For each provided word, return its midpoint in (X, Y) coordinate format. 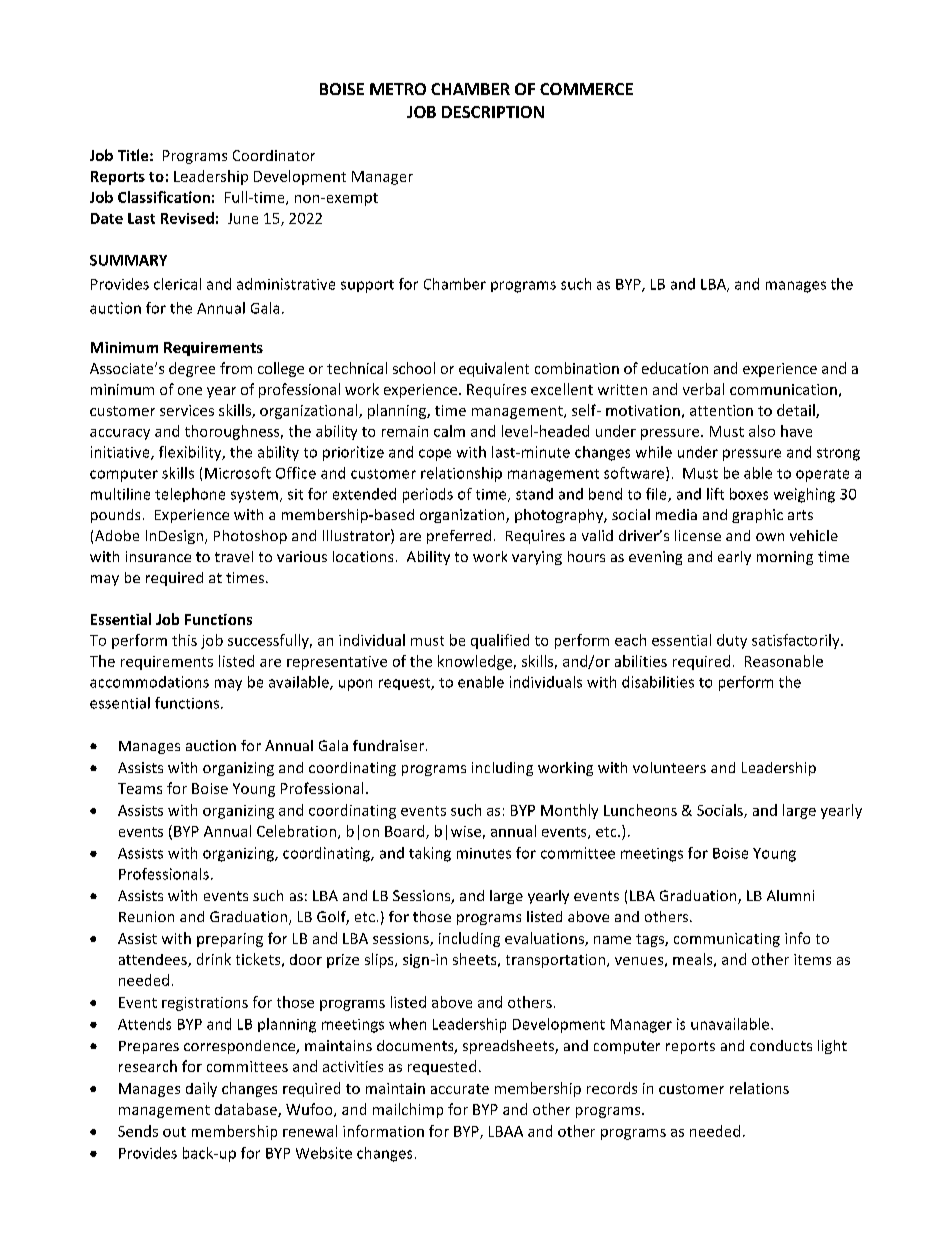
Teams (140, 788)
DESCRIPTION (493, 112)
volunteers (669, 767)
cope (435, 455)
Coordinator (274, 155)
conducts (781, 1045)
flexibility (191, 453)
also (762, 431)
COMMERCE (586, 89)
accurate (460, 1089)
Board (406, 832)
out (174, 1132)
